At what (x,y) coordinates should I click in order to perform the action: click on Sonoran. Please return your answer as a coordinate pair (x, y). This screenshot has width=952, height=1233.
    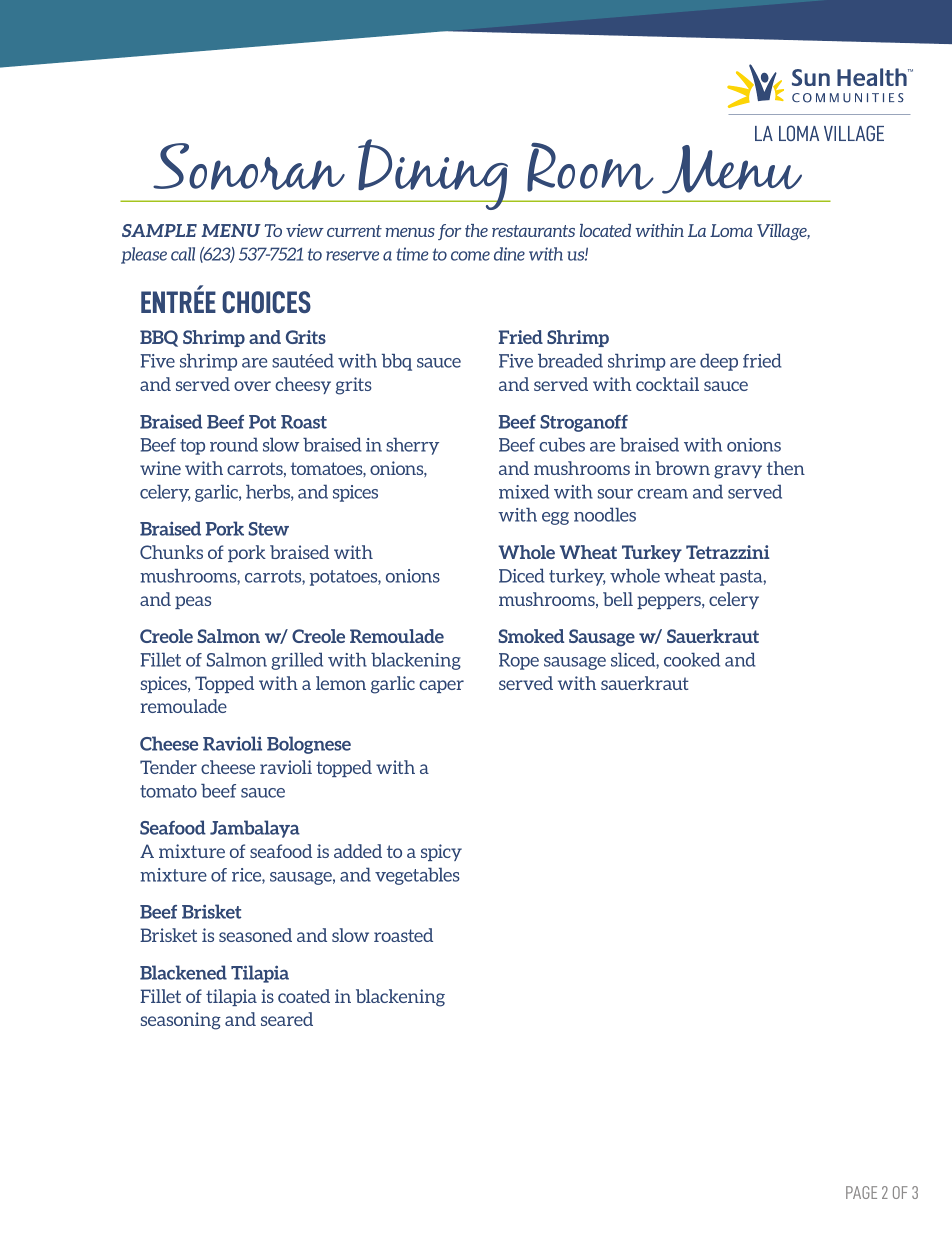
    Looking at the image, I should click on (249, 166).
